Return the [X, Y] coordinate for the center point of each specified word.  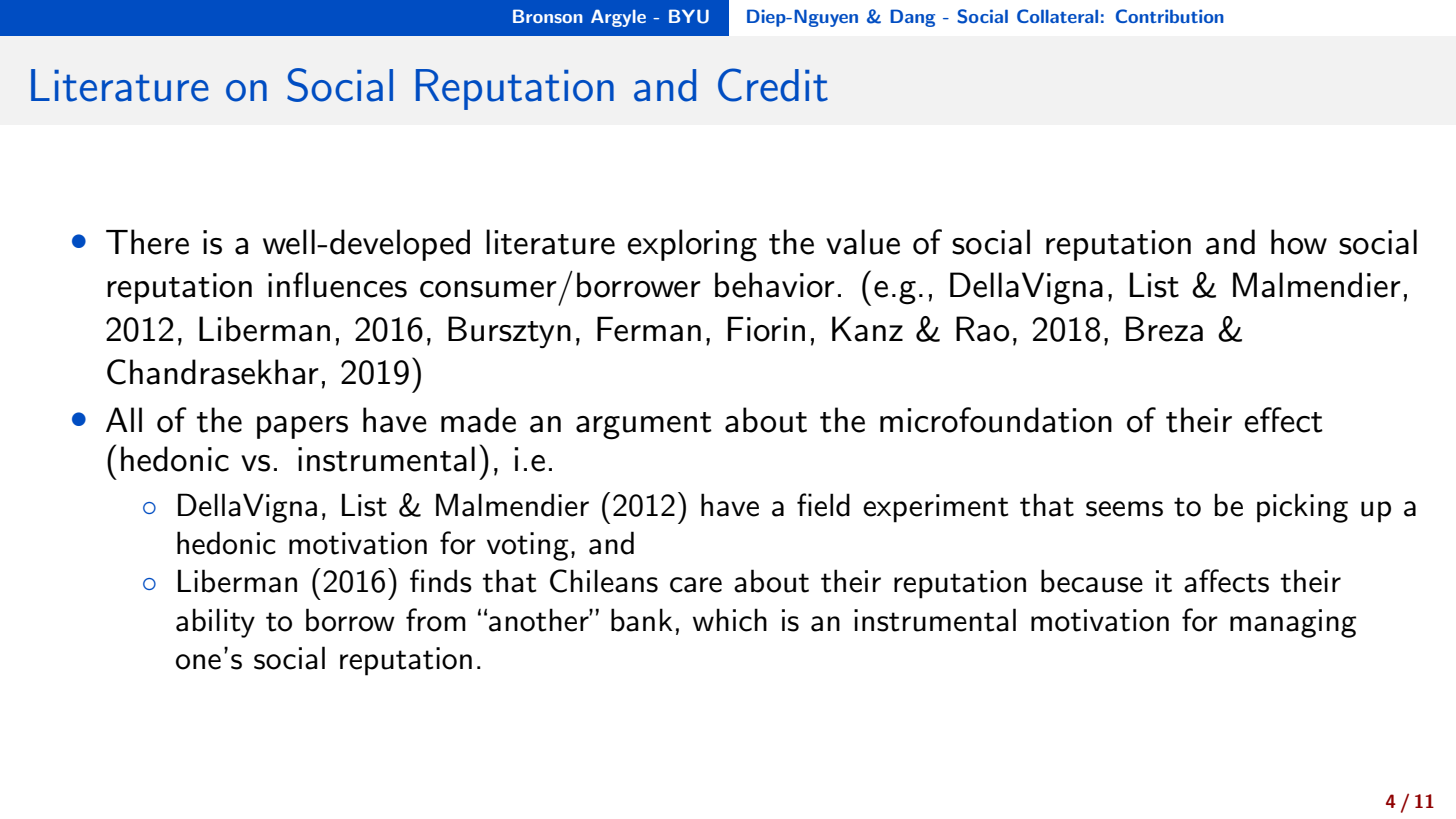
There [147, 242]
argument [644, 426]
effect [1283, 420]
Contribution [1170, 16]
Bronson [548, 16]
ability [215, 623]
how [1299, 242]
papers [302, 427]
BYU [689, 16]
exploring [692, 245]
